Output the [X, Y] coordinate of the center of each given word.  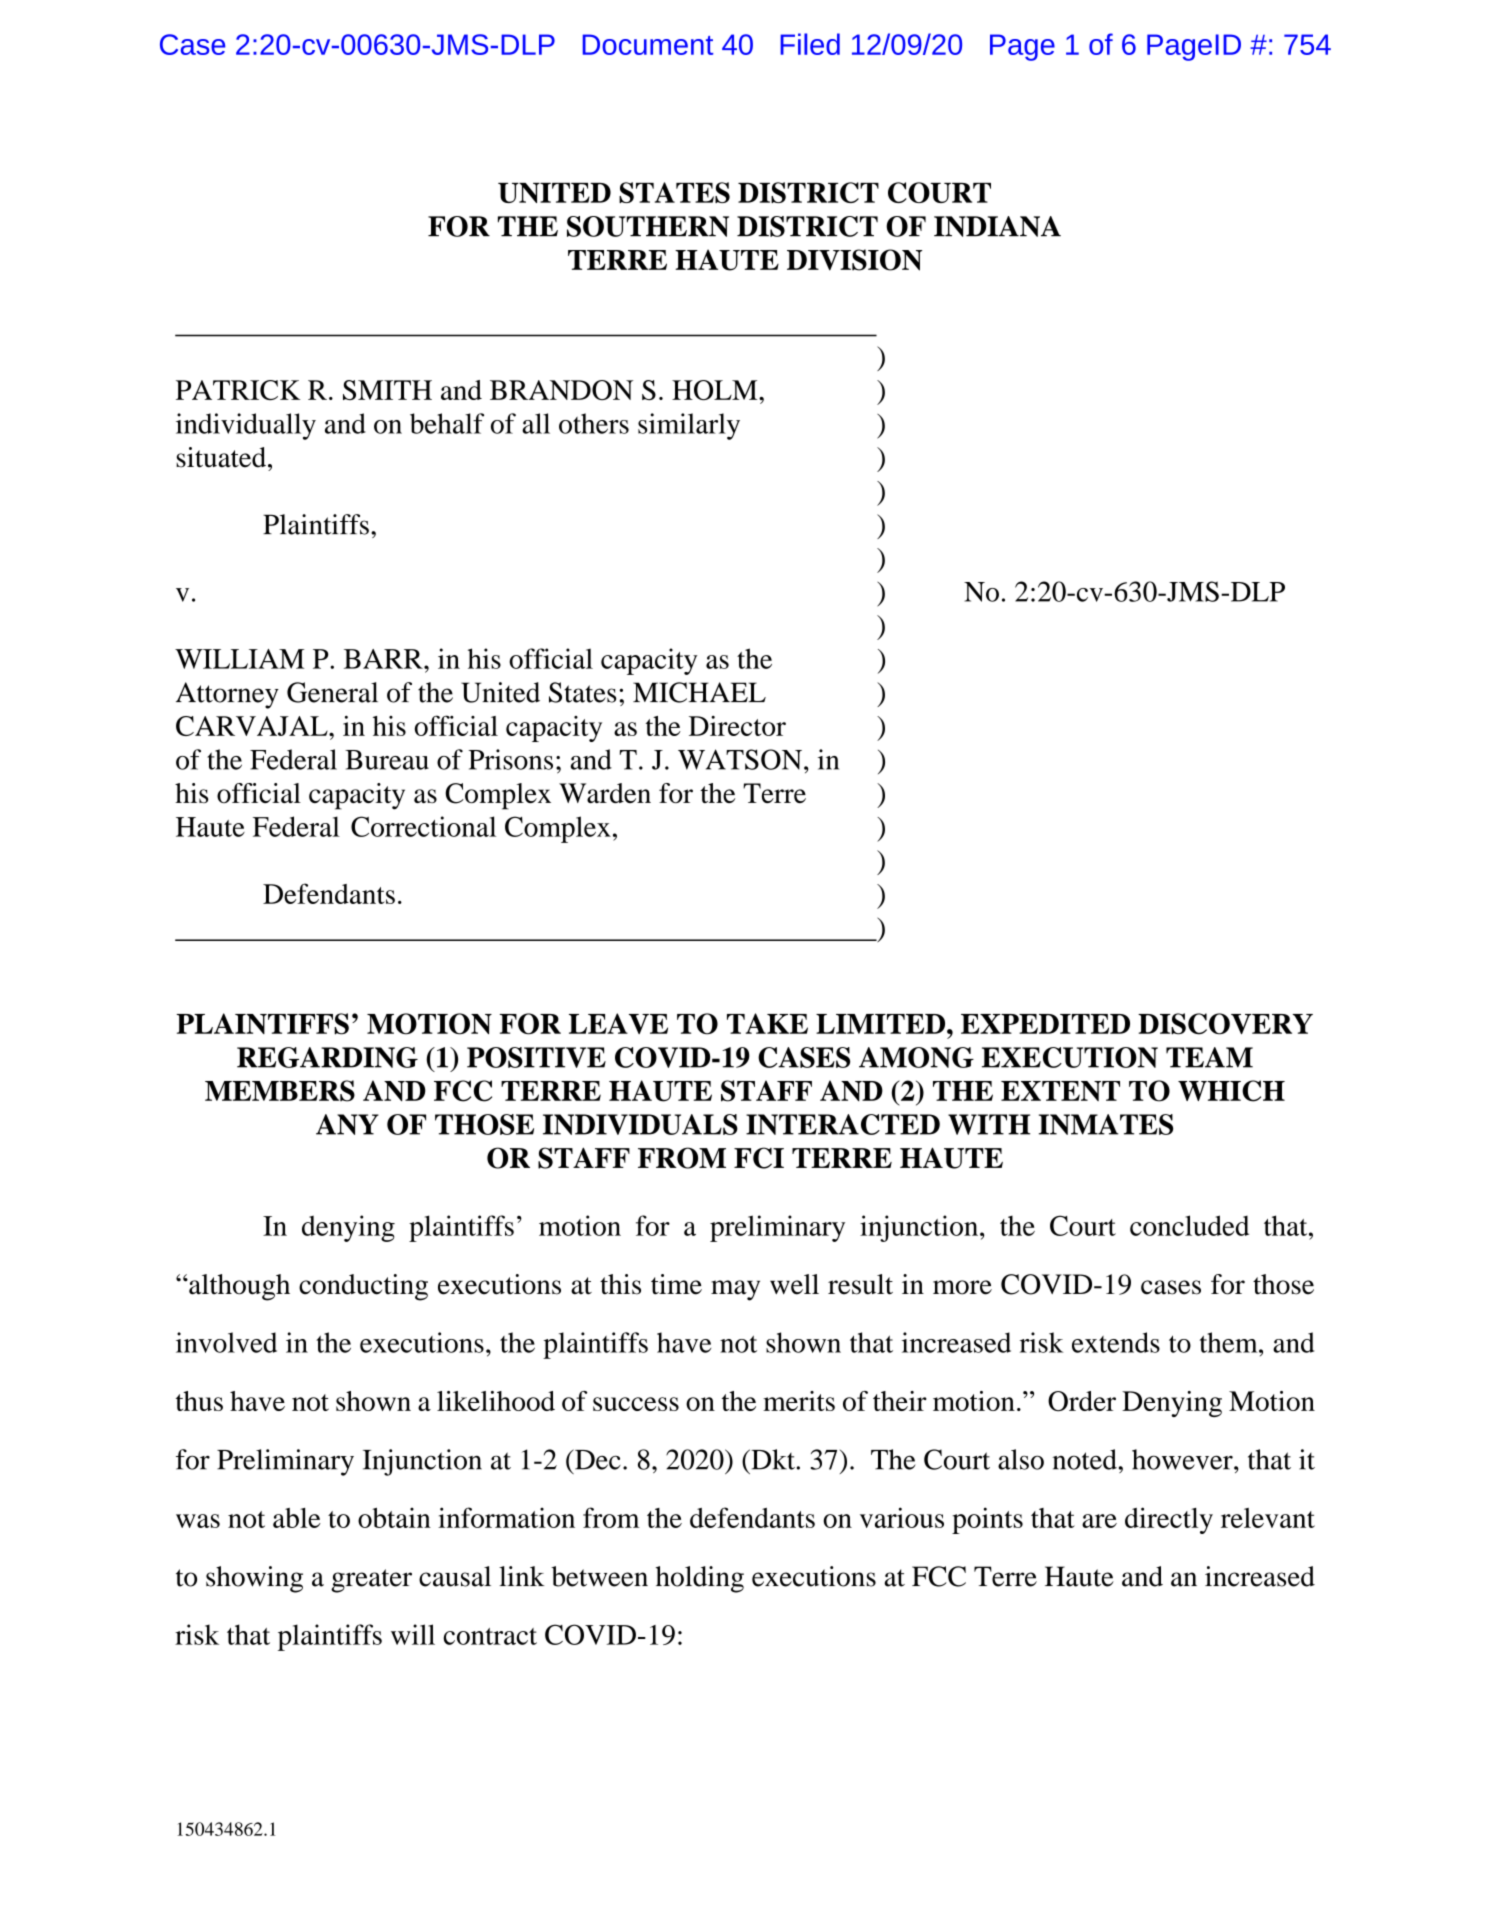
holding [700, 1579]
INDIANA [997, 226]
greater [371, 1581]
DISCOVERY [1225, 1024]
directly [1169, 1520]
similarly [689, 426]
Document [648, 44]
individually [246, 426]
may [735, 1290]
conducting [363, 1287]
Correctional [423, 826]
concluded [1189, 1225]
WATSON [741, 759]
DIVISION [854, 260]
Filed [810, 44]
